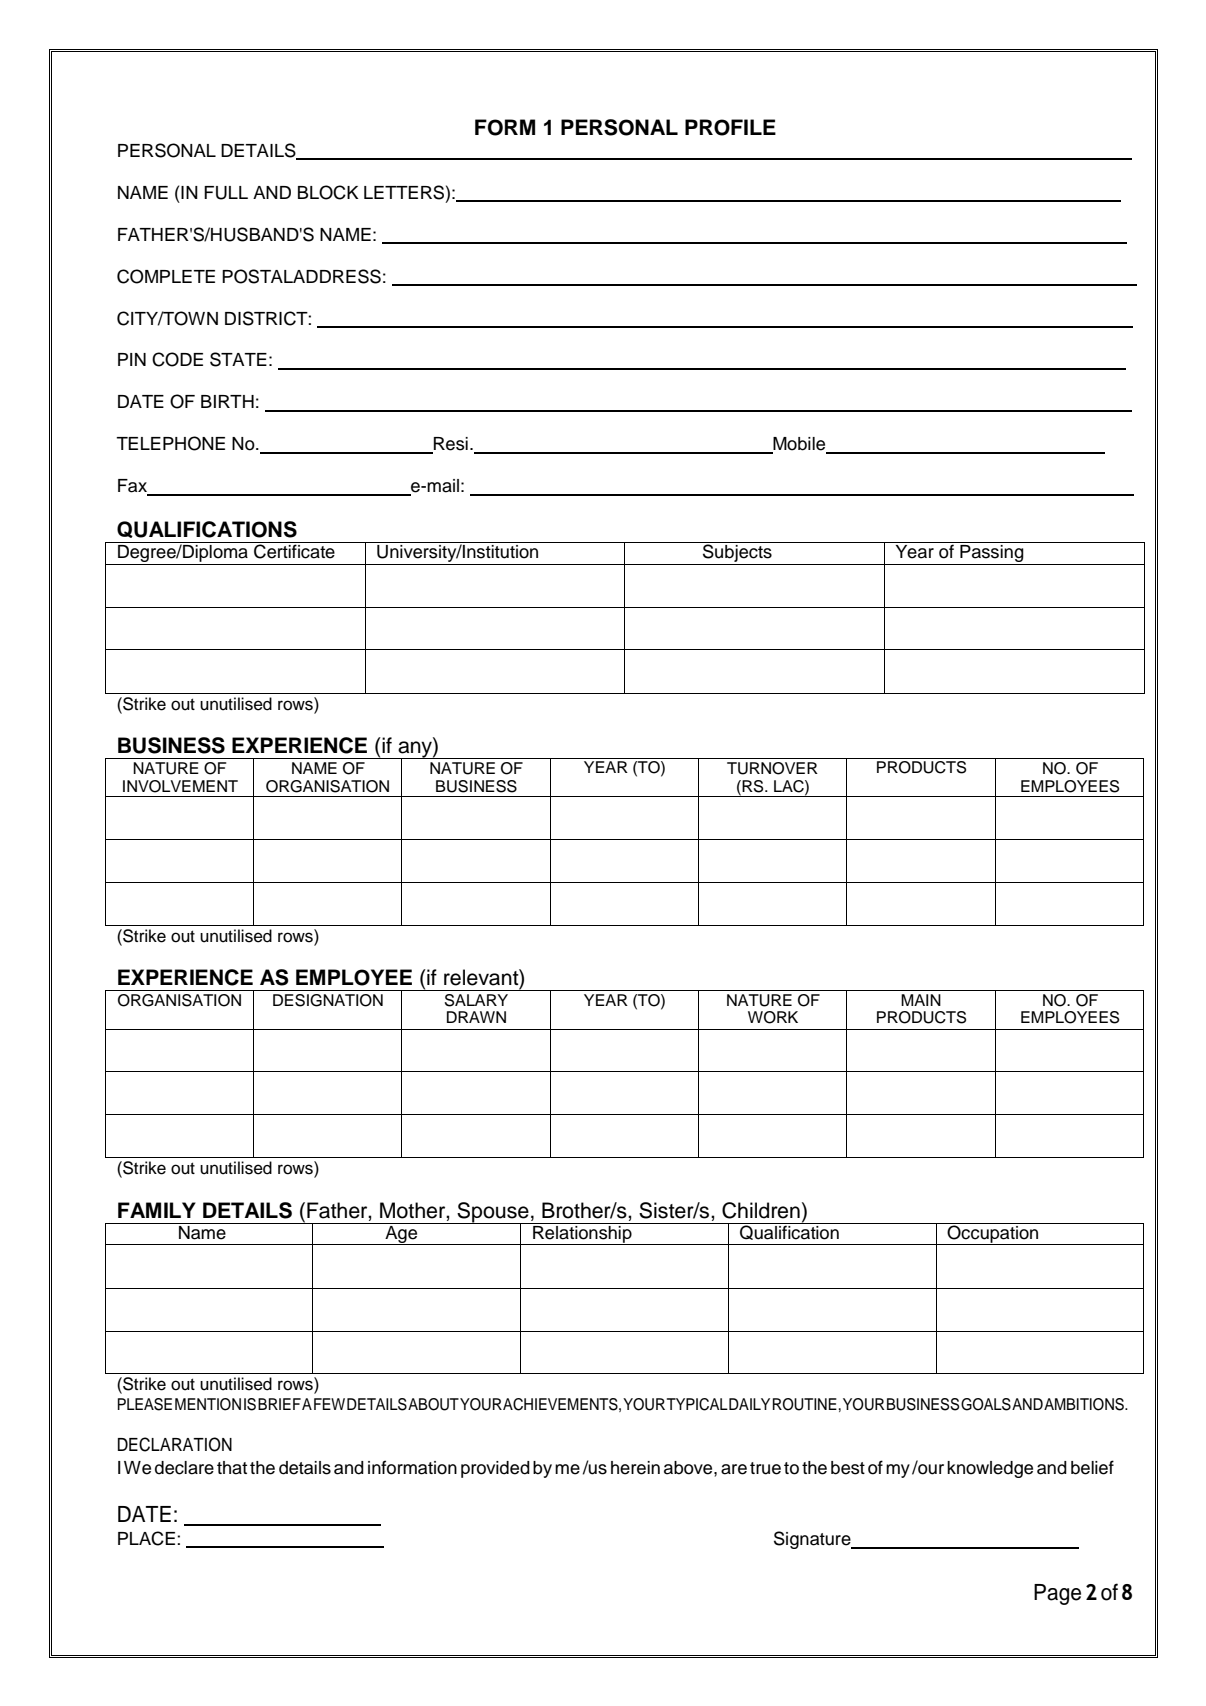 This image has height=1706, width=1206. What do you see at coordinates (737, 552) in the image?
I see `Subjects` at bounding box center [737, 552].
